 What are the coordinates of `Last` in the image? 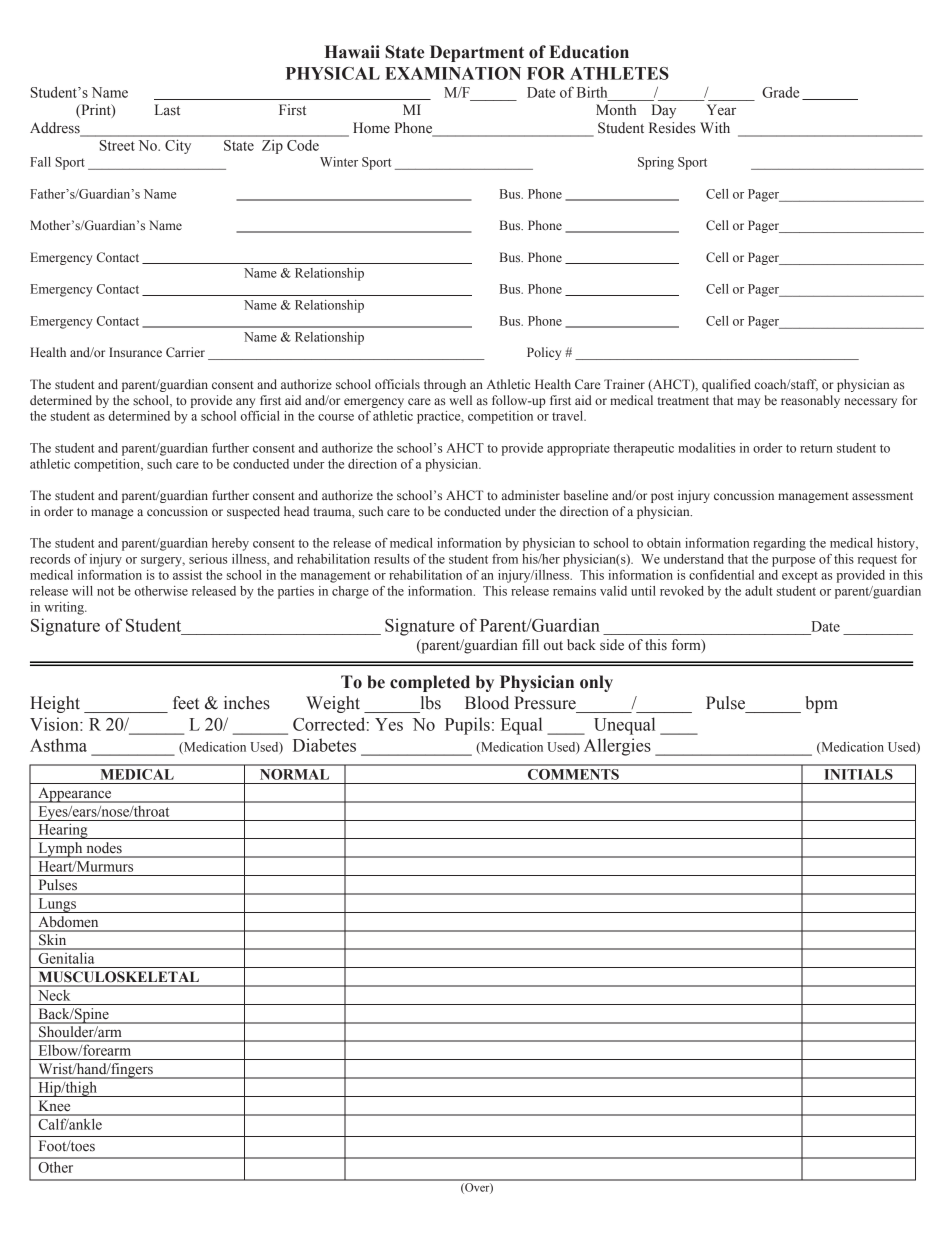 It's located at (167, 110).
